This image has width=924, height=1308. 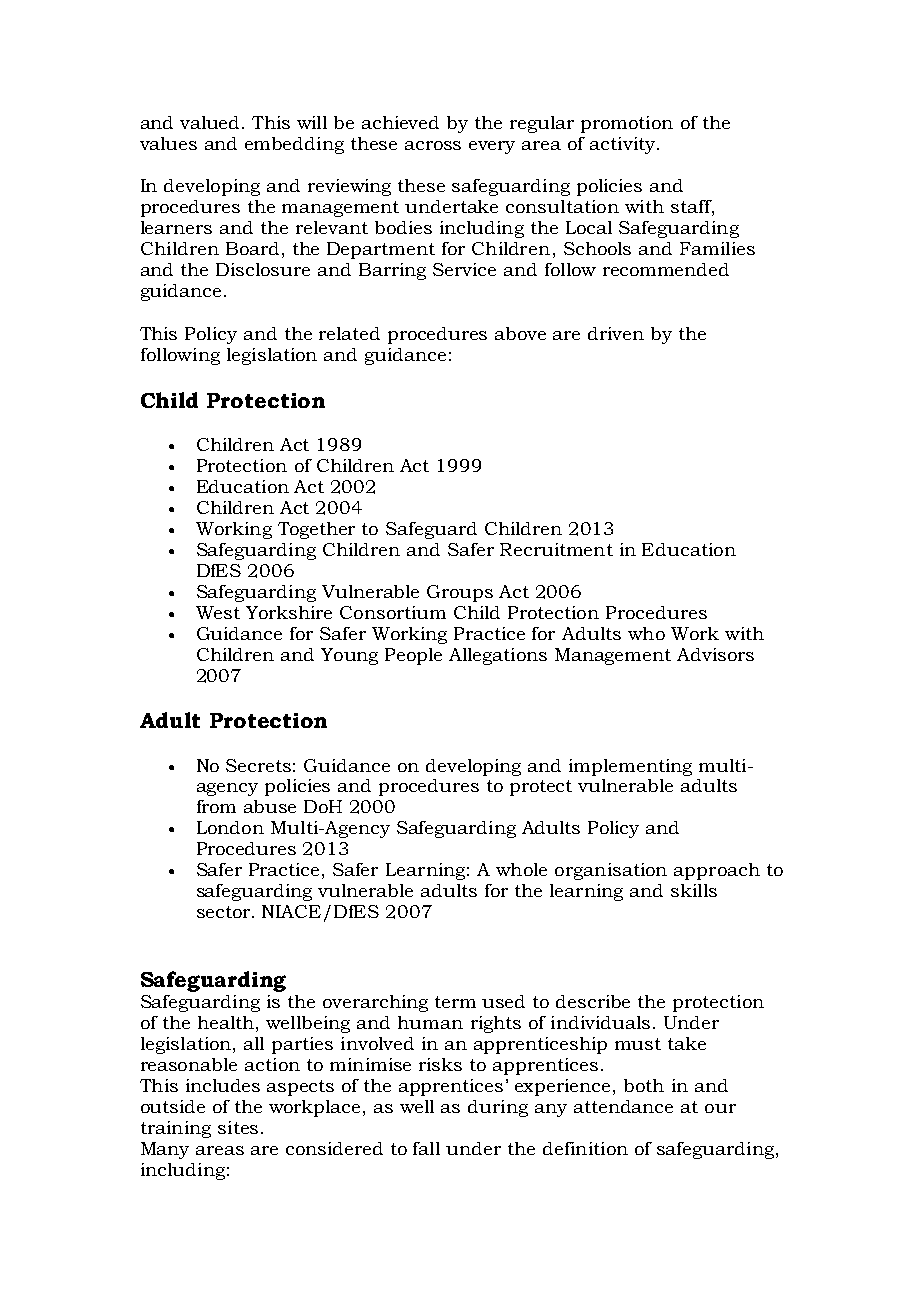 What do you see at coordinates (211, 122) in the image?
I see `valued` at bounding box center [211, 122].
